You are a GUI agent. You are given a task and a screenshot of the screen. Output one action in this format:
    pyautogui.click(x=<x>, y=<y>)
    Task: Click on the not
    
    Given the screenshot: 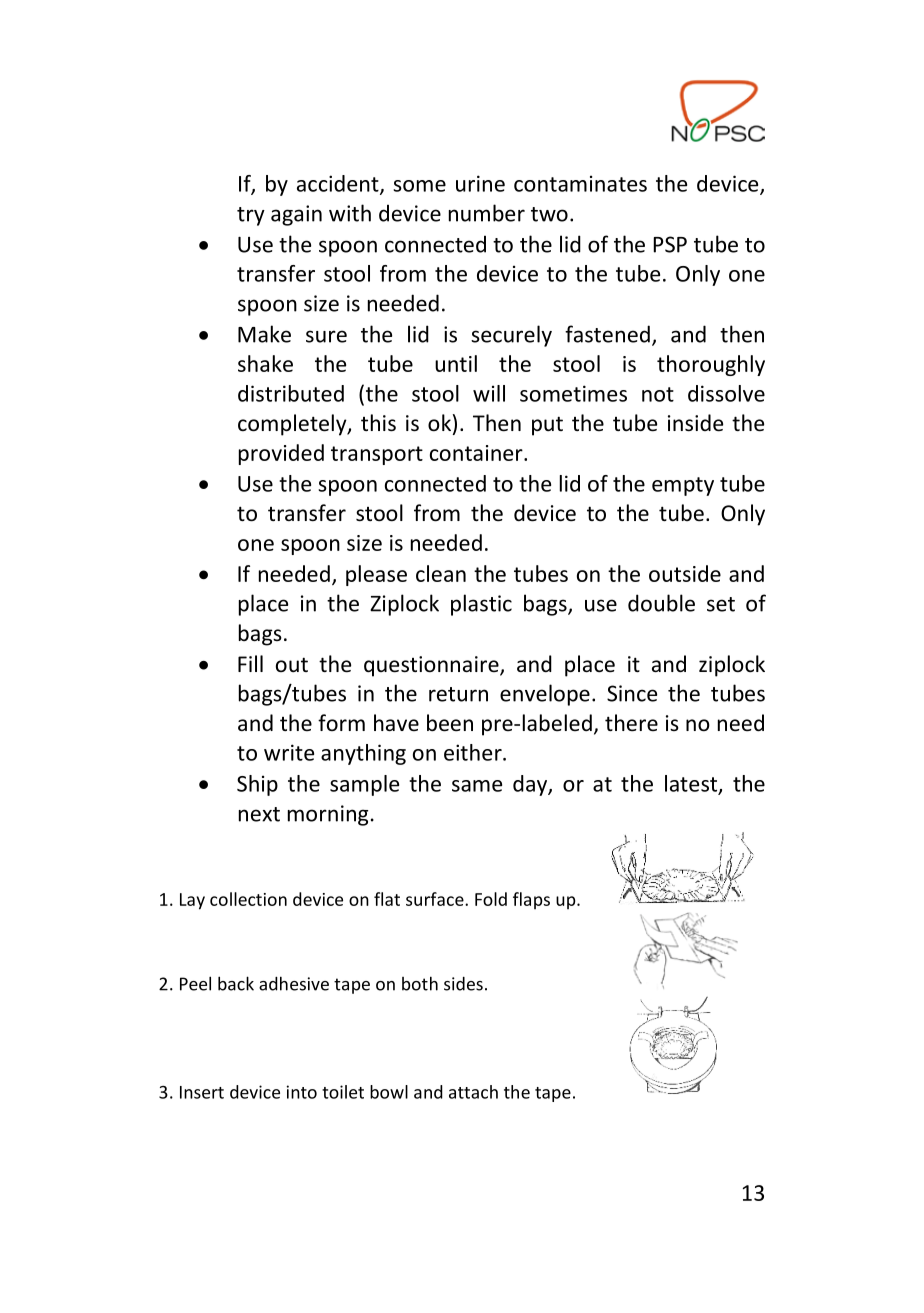 What is the action you would take?
    pyautogui.click(x=658, y=394)
